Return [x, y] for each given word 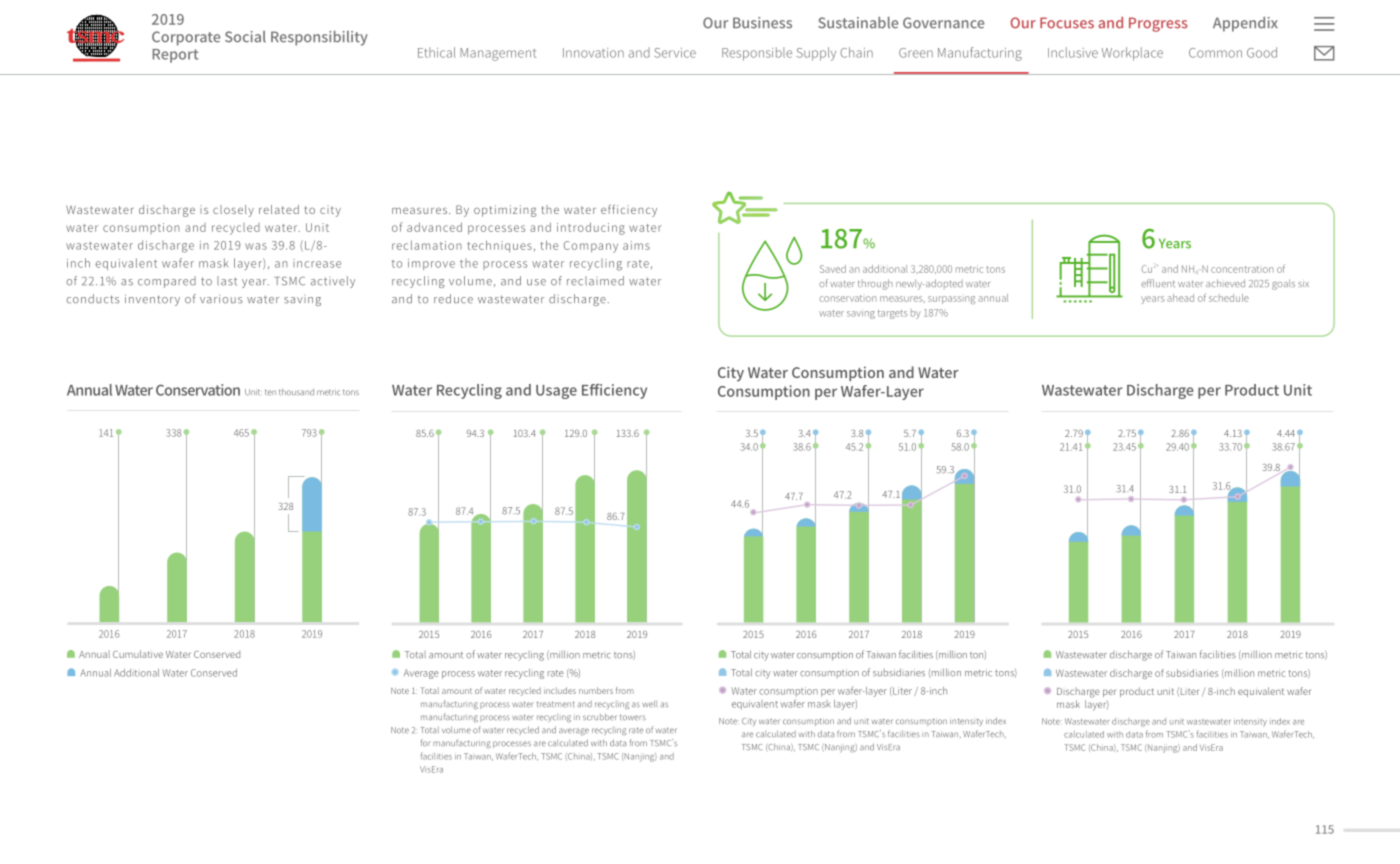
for [426, 742]
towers [633, 717]
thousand [296, 391]
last [227, 281]
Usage [556, 392]
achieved [1225, 283]
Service [675, 53]
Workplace [1132, 54]
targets [892, 314]
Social [245, 37]
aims [636, 245]
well [649, 704]
